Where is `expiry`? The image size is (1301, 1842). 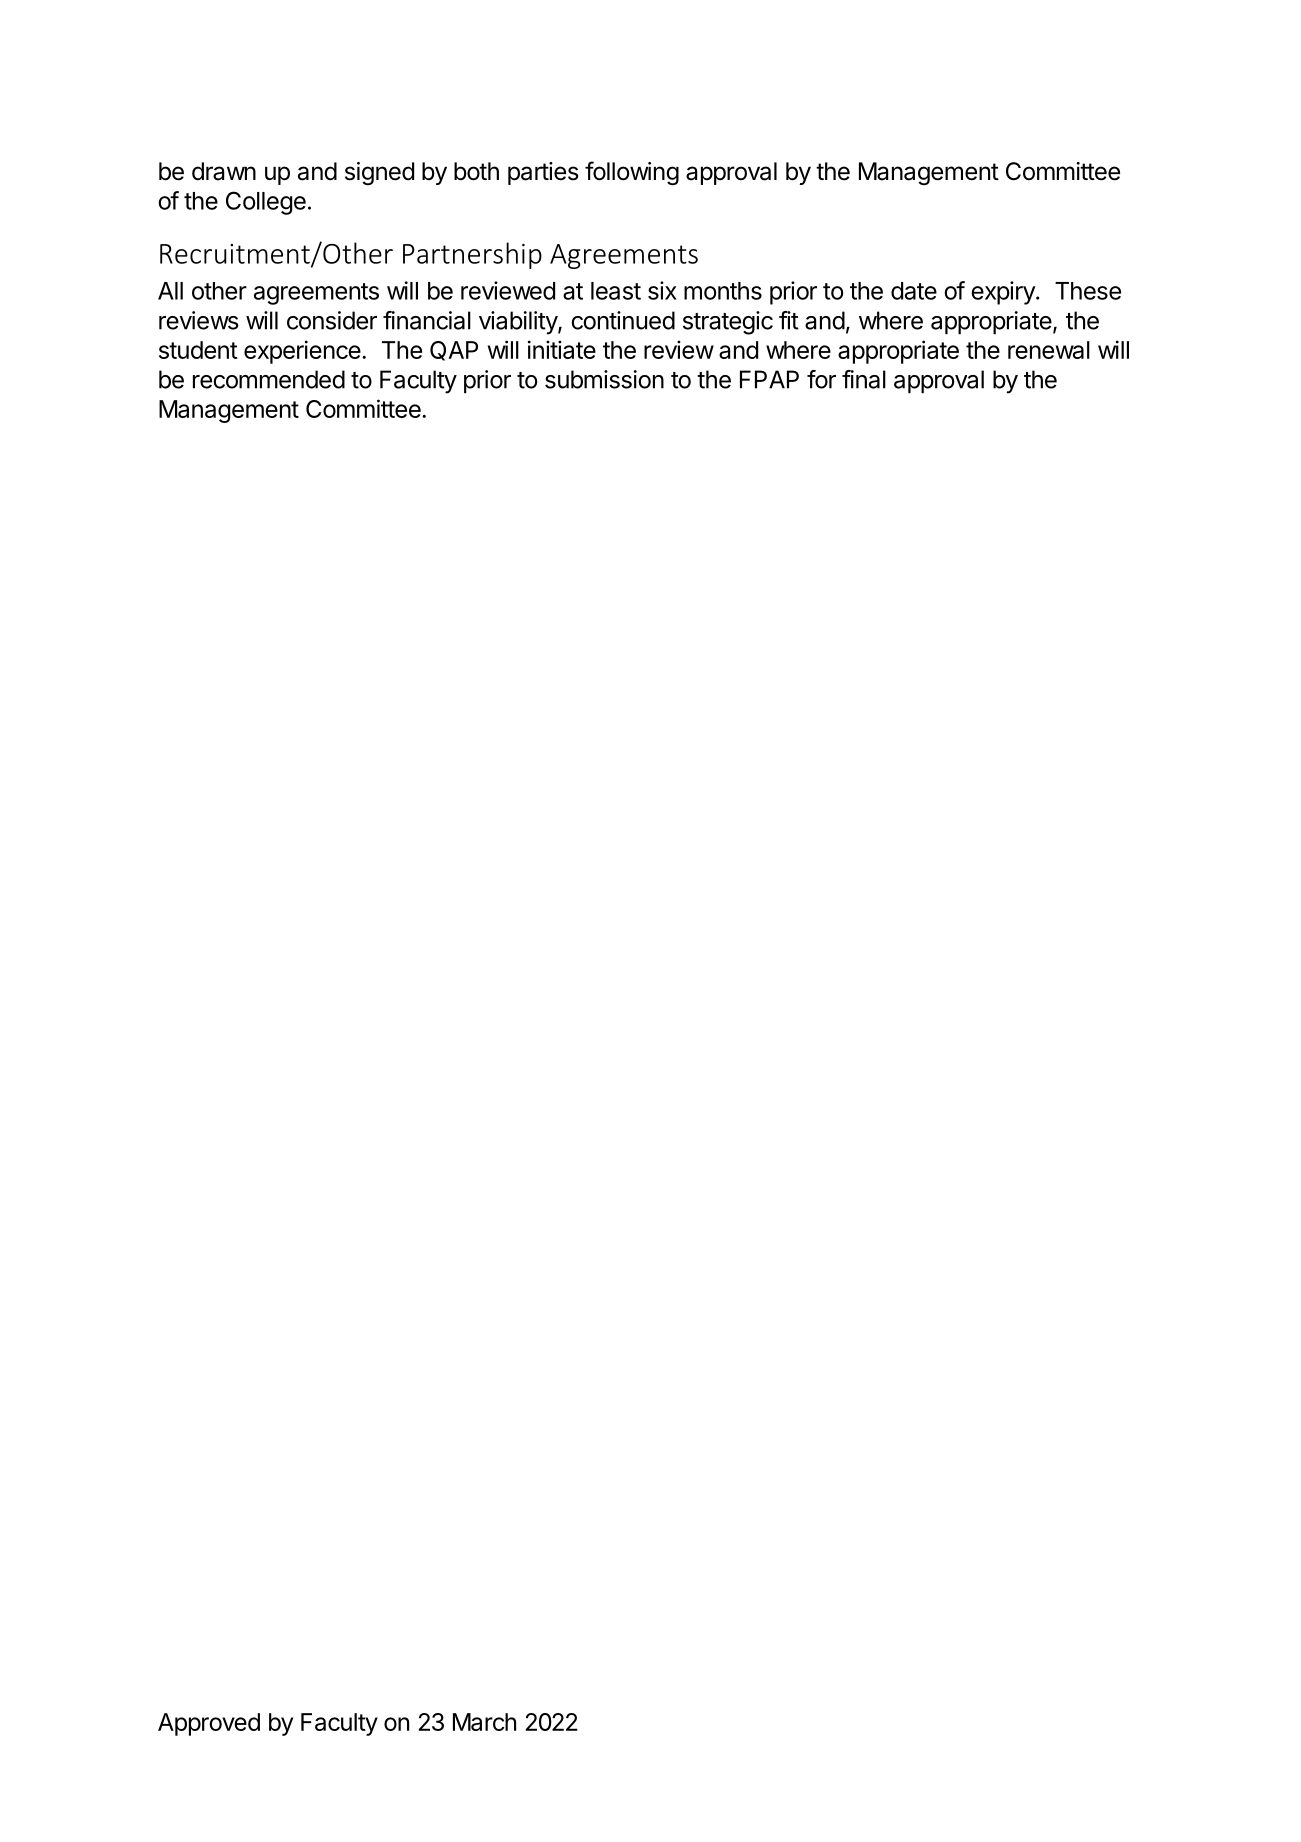
expiry is located at coordinates (1004, 293).
